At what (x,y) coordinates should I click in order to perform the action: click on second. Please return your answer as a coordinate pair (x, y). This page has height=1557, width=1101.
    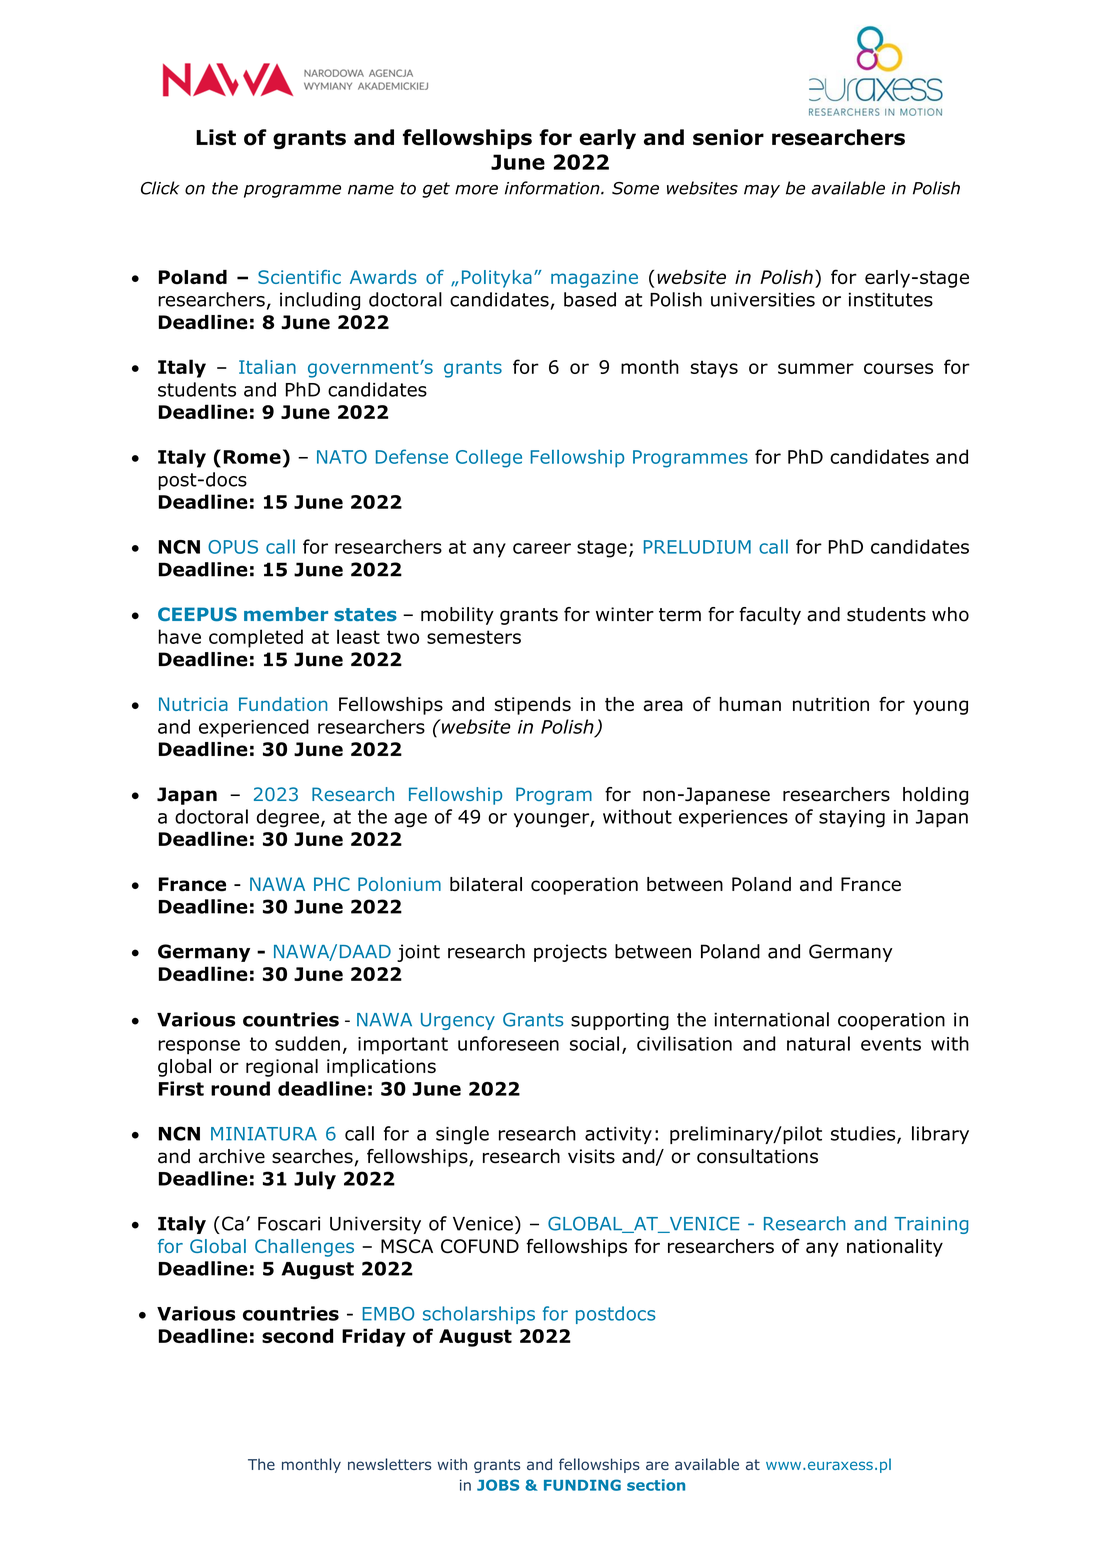
    Looking at the image, I should click on (297, 1335).
